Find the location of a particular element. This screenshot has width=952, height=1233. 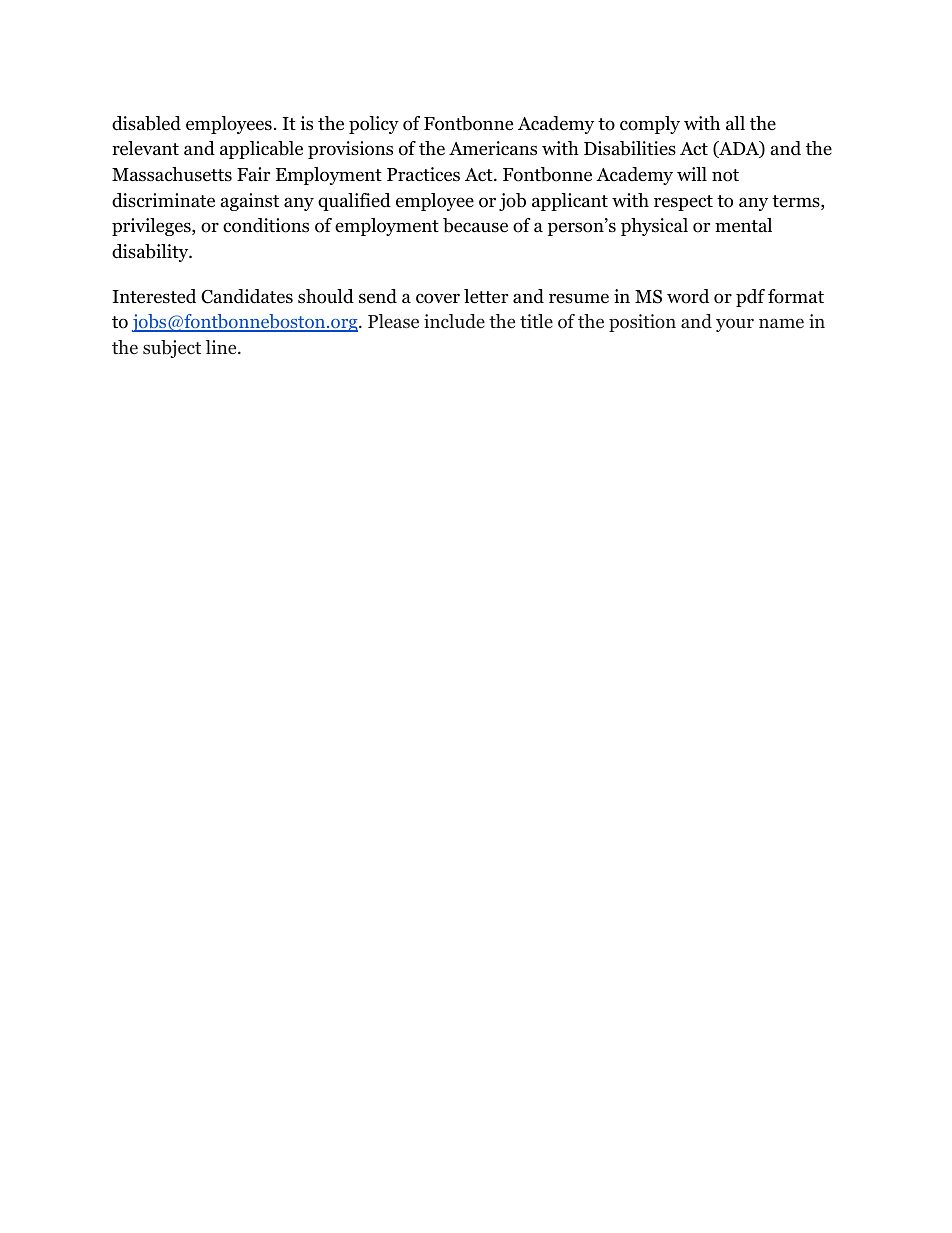

line is located at coordinates (222, 347).
